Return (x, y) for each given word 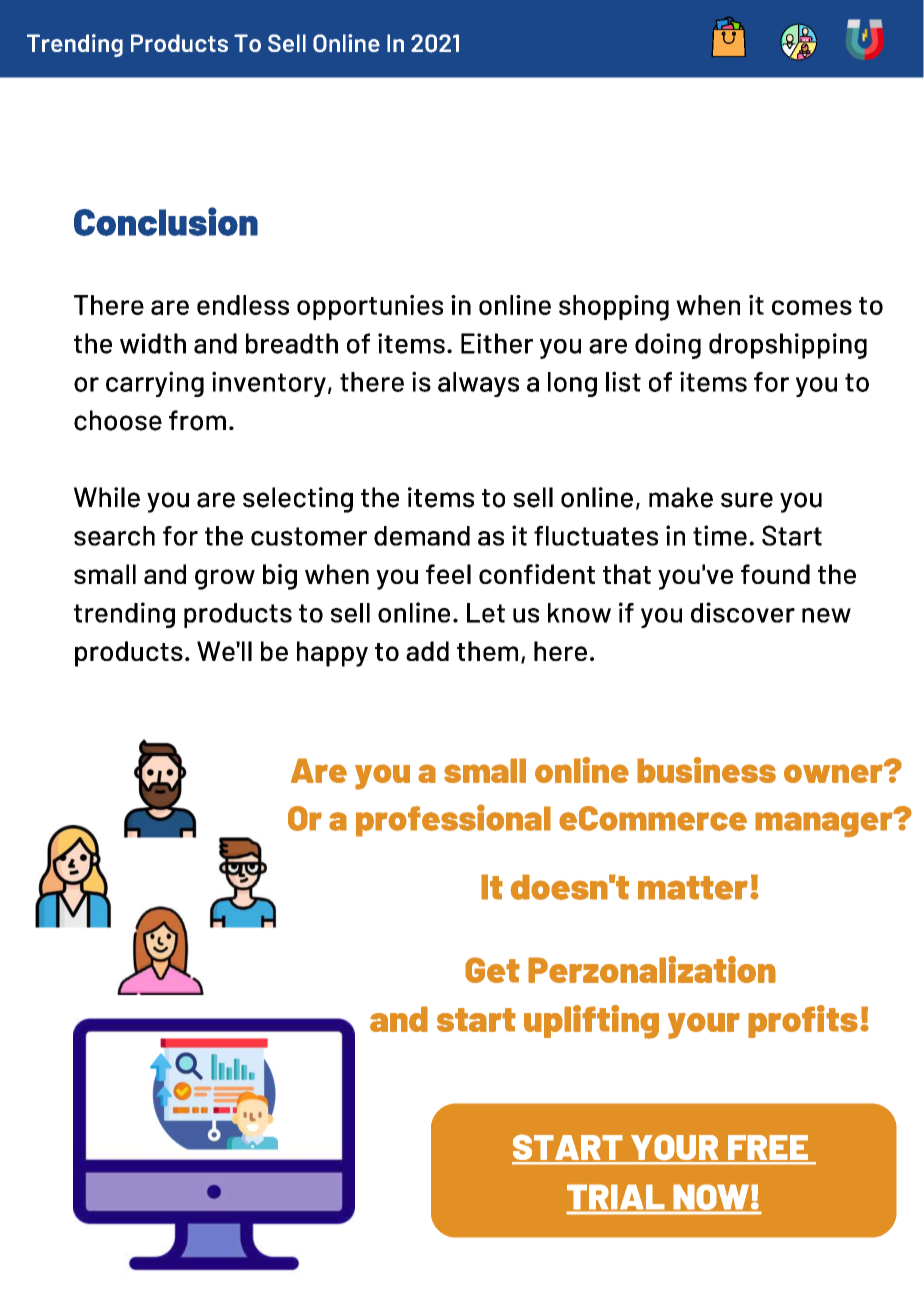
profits (803, 1021)
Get (492, 970)
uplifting (591, 1022)
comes (812, 307)
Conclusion (166, 221)
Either (497, 343)
